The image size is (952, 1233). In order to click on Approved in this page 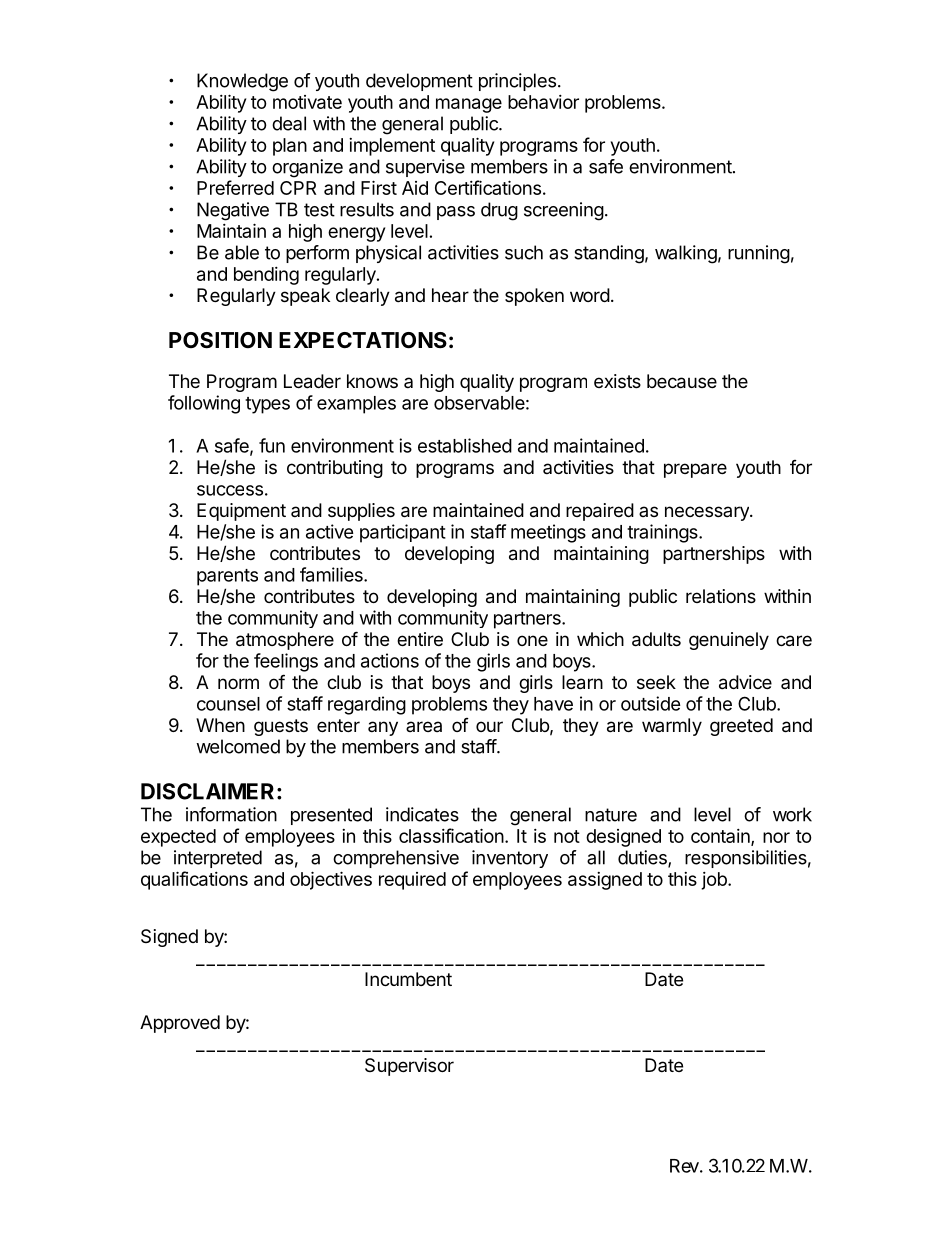, I will do `click(180, 1024)`.
